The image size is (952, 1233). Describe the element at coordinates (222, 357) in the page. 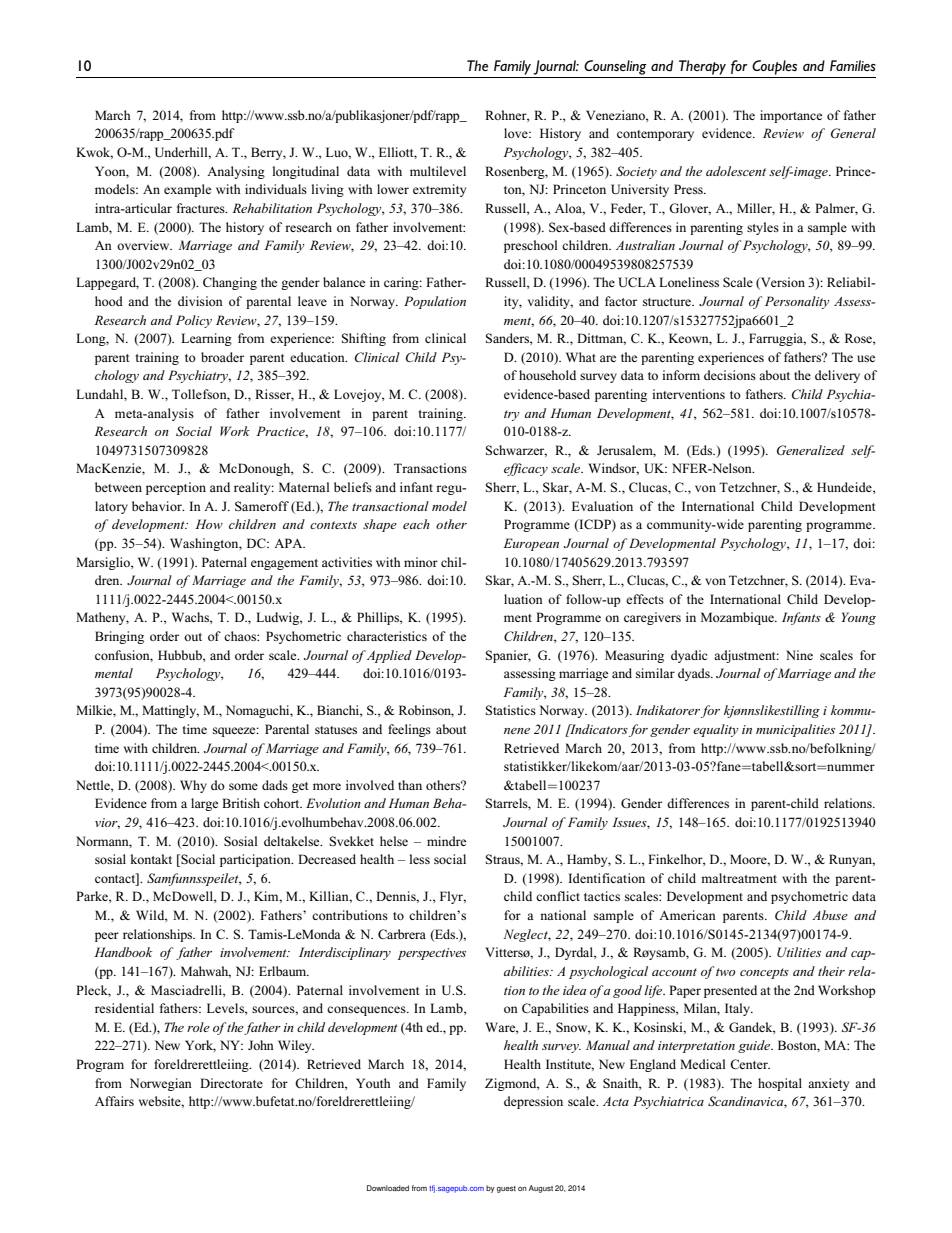

I see `broader` at that location.
